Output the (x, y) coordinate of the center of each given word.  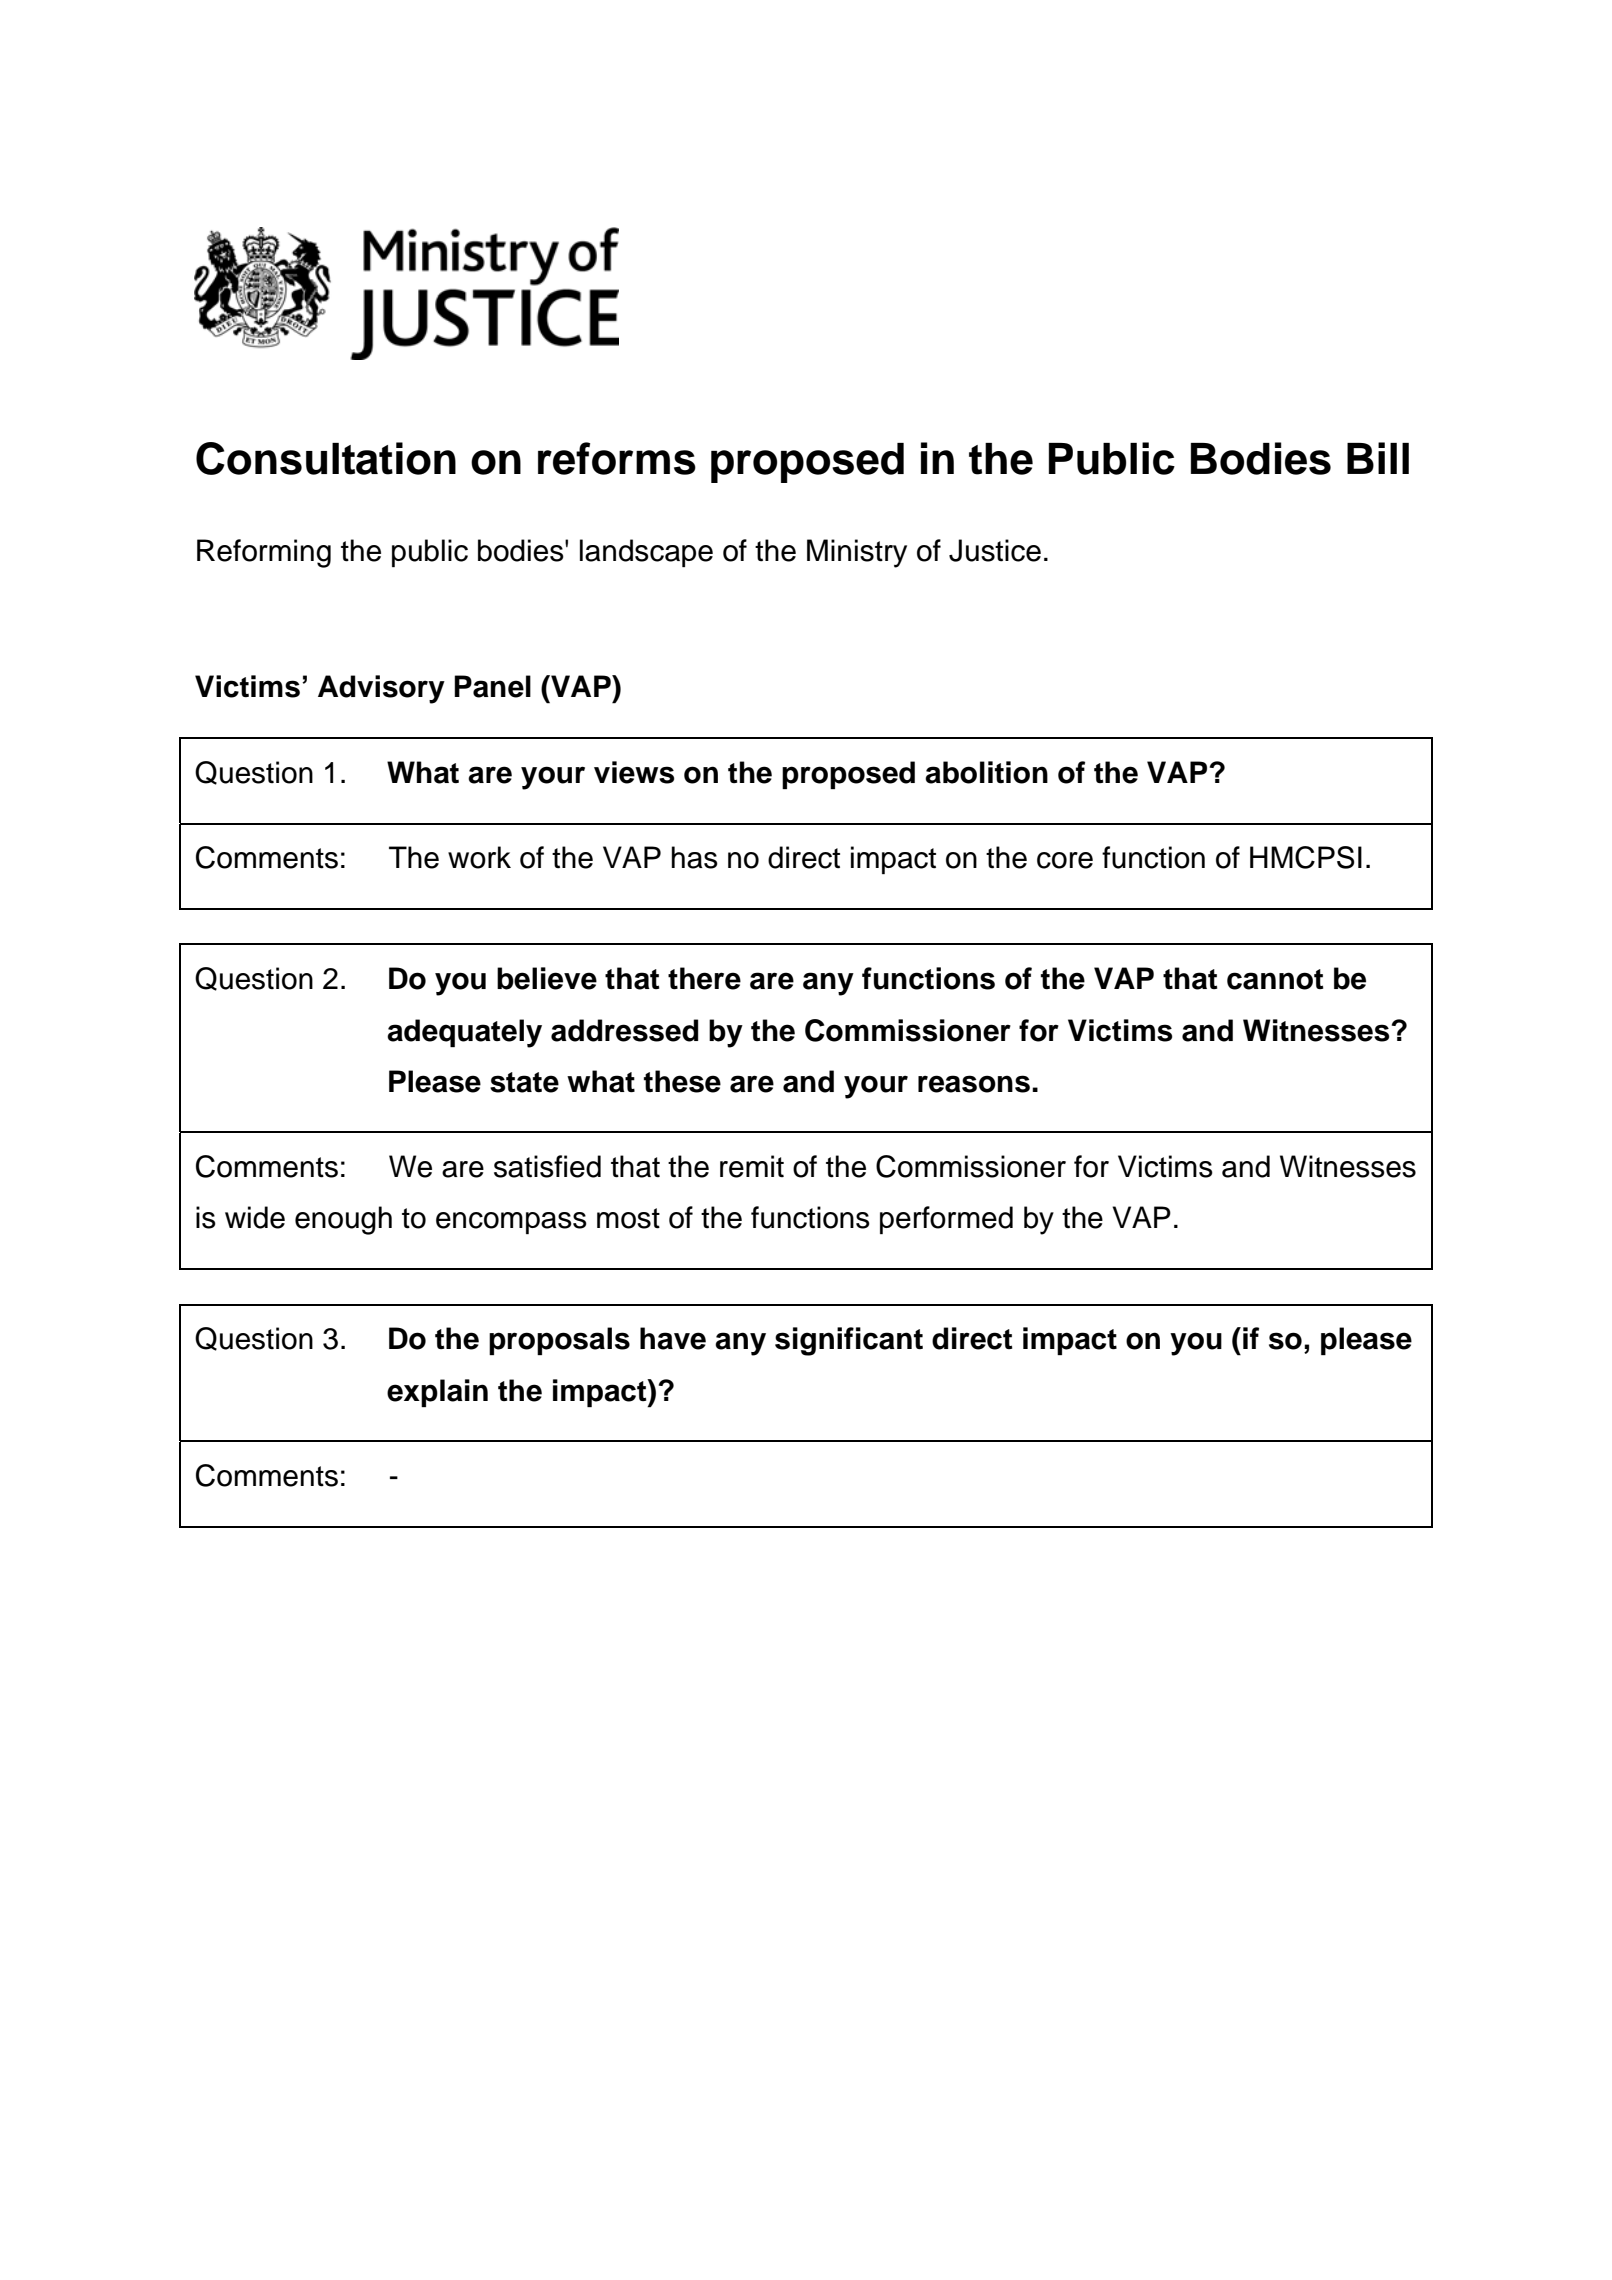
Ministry (857, 553)
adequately (464, 1033)
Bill (1378, 458)
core (1065, 860)
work (479, 857)
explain (437, 1393)
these (682, 1081)
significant (849, 1341)
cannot (1275, 979)
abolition (986, 772)
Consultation (326, 458)
